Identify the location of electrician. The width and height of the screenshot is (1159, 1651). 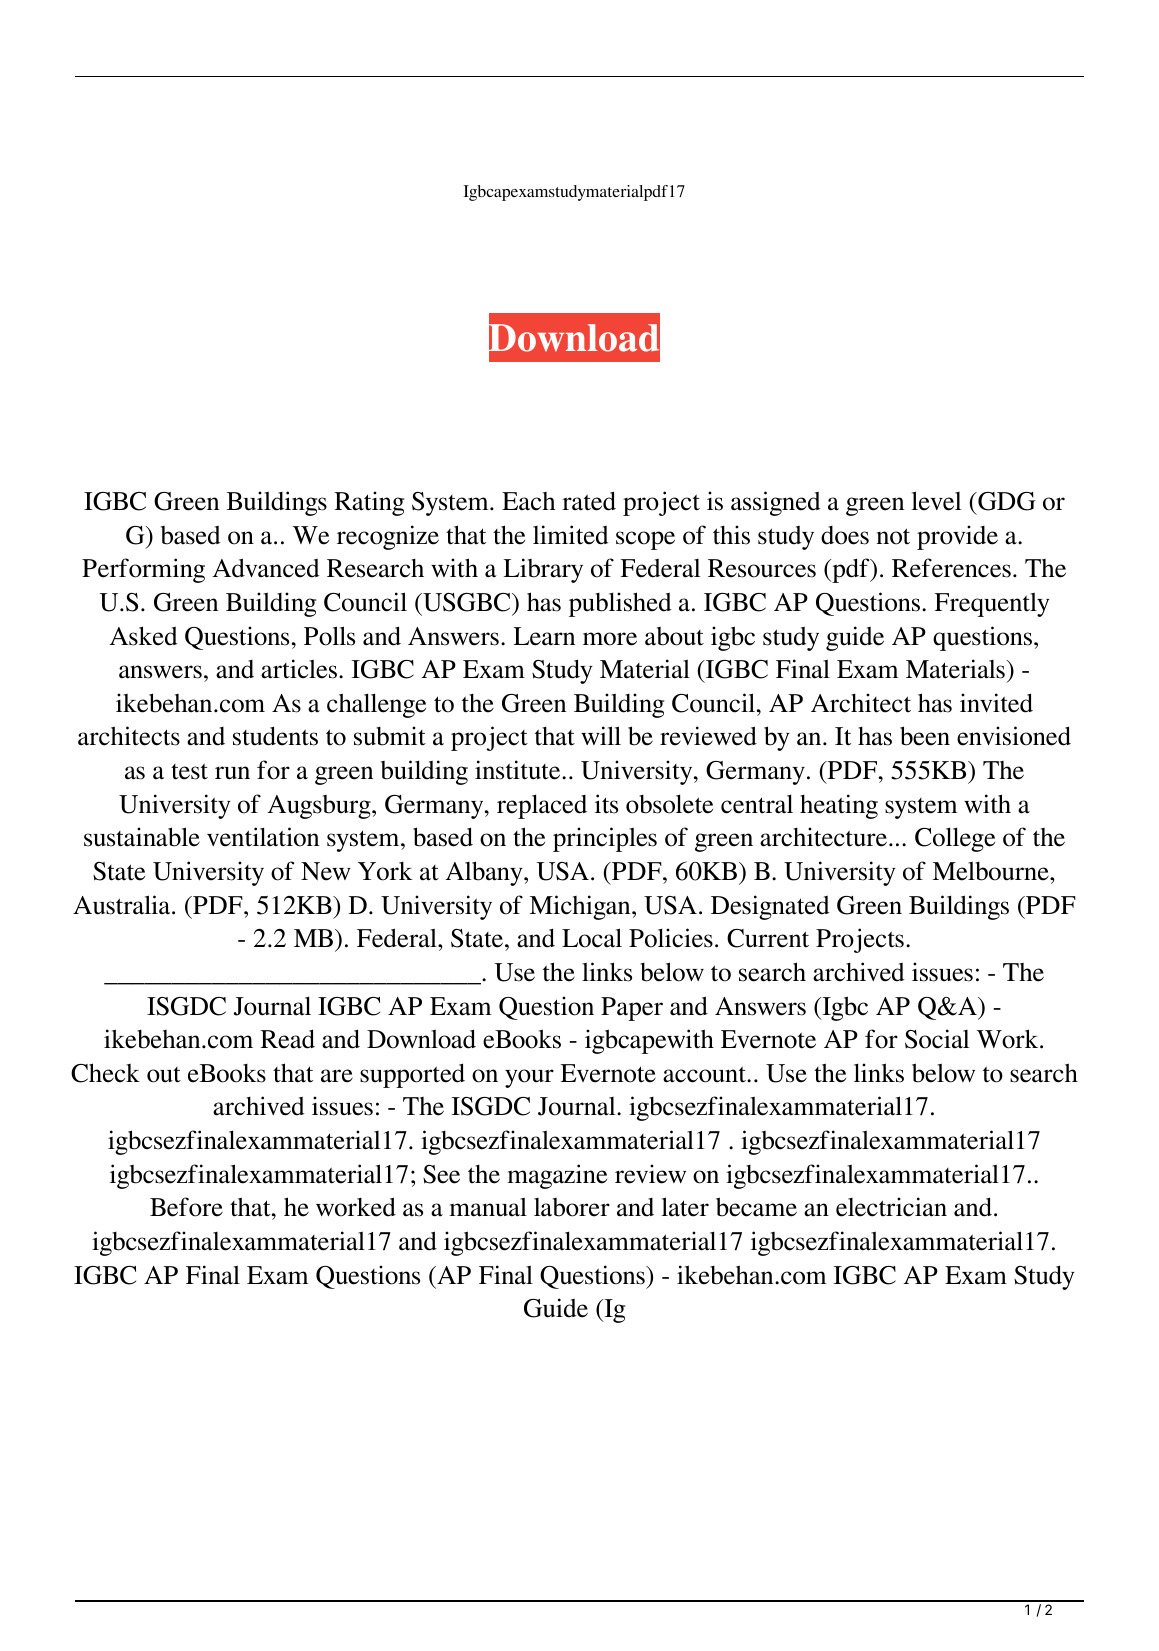
(891, 1207).
